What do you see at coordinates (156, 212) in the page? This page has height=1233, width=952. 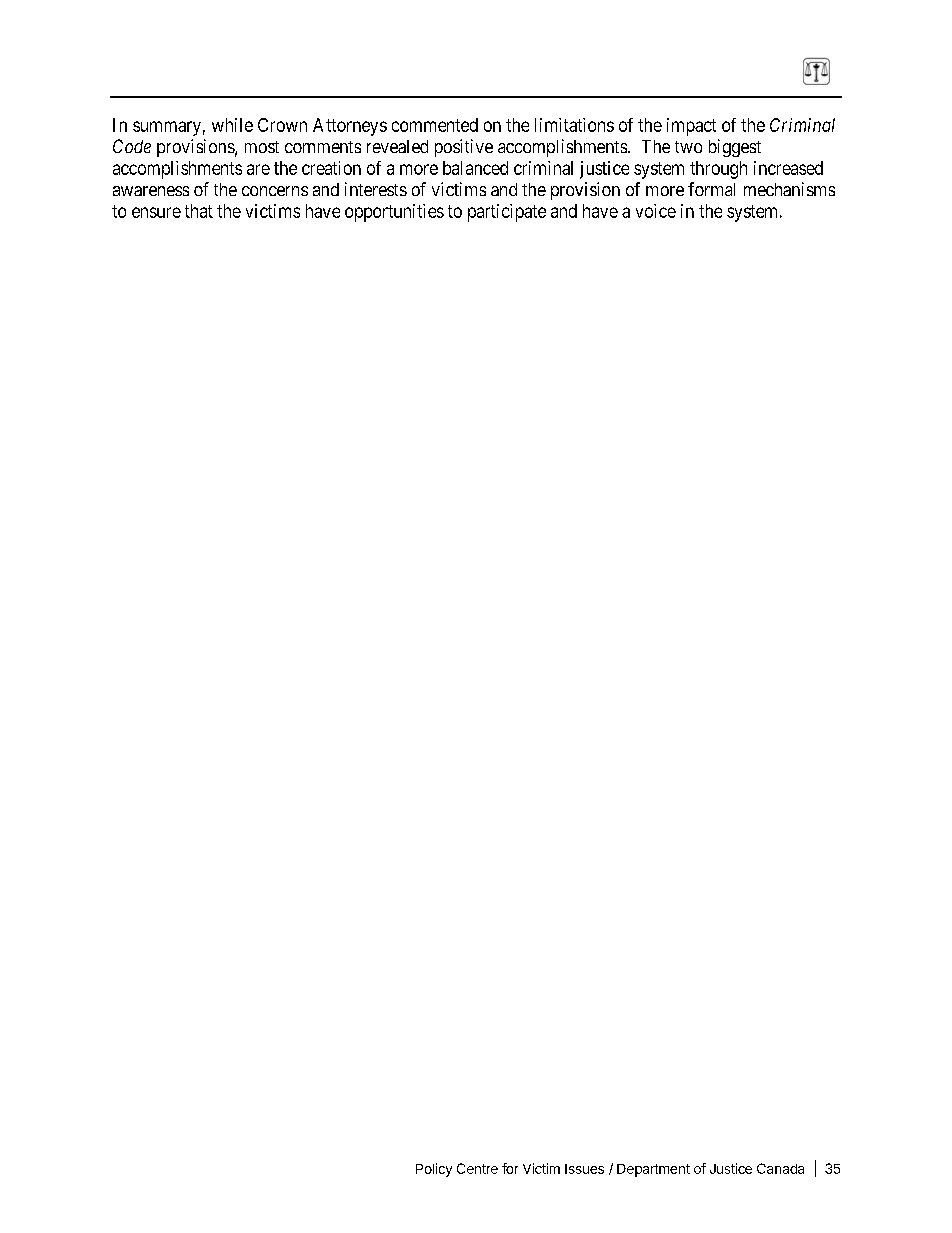 I see `ensure` at bounding box center [156, 212].
